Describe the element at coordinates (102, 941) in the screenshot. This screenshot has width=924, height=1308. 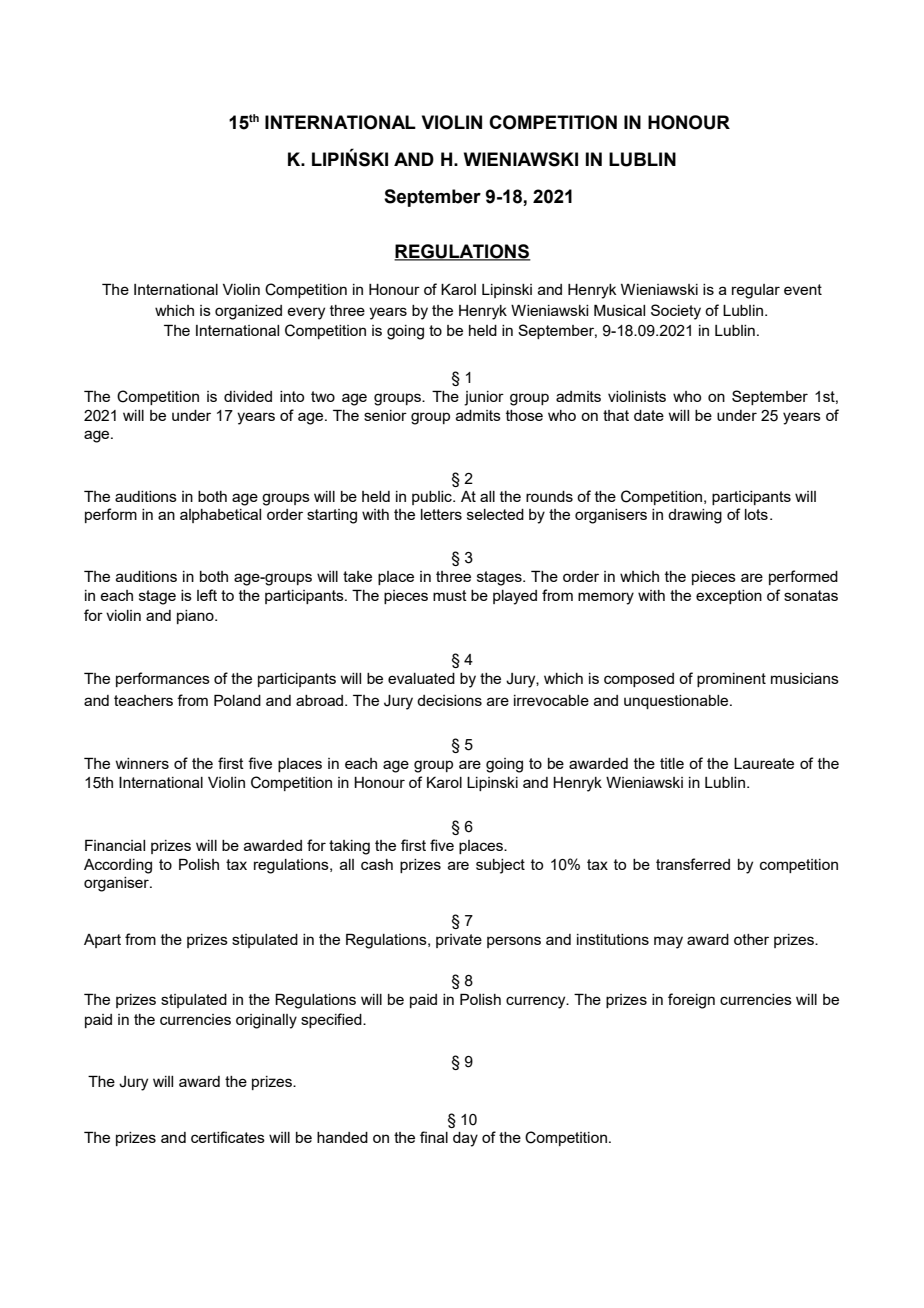
I see `Apart` at that location.
